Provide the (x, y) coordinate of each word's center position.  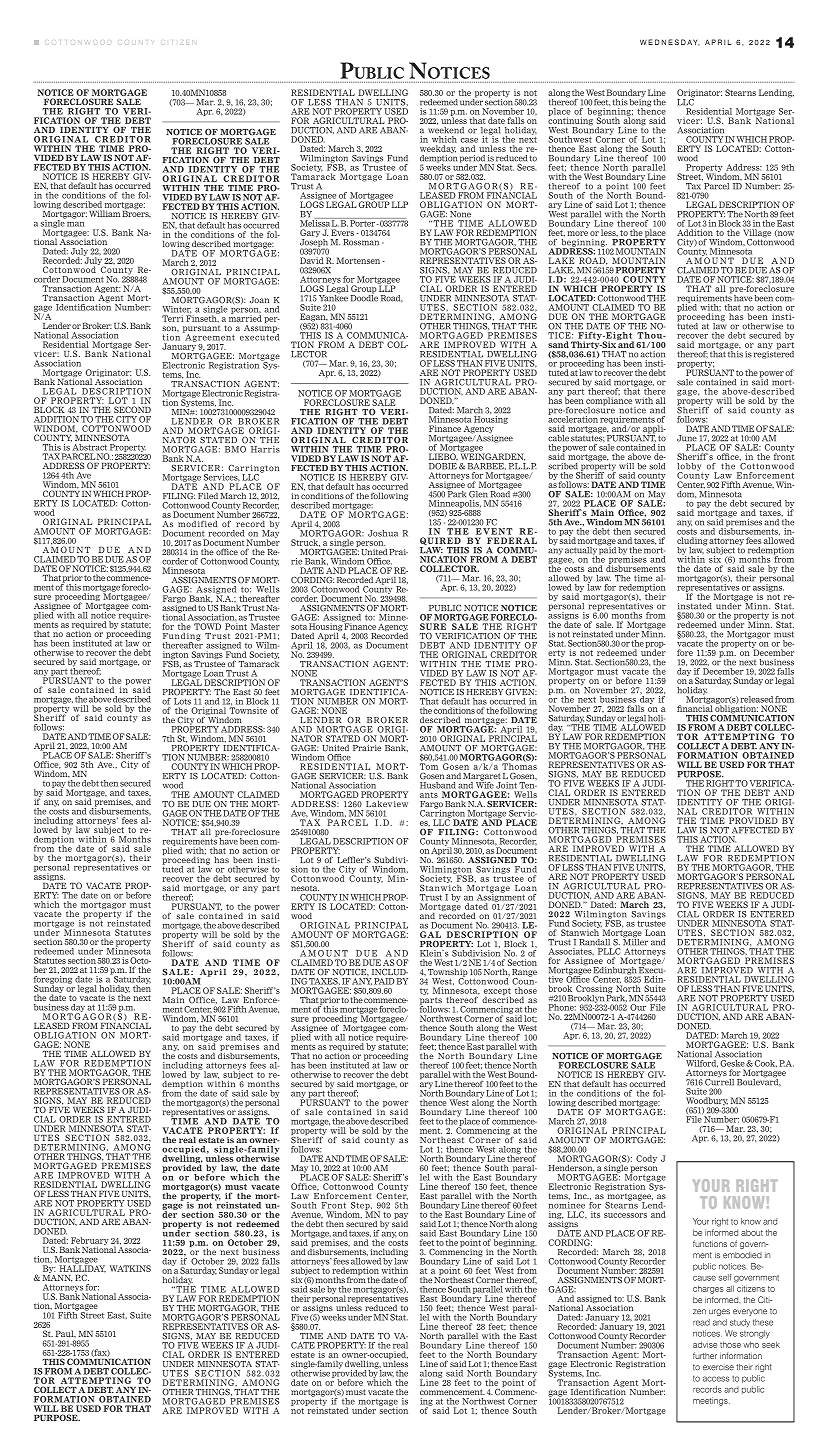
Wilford (702, 1064)
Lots (182, 701)
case (469, 140)
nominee (567, 1205)
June (687, 438)
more (578, 233)
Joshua (383, 533)
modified (197, 524)
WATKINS (130, 1268)
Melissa (315, 222)
